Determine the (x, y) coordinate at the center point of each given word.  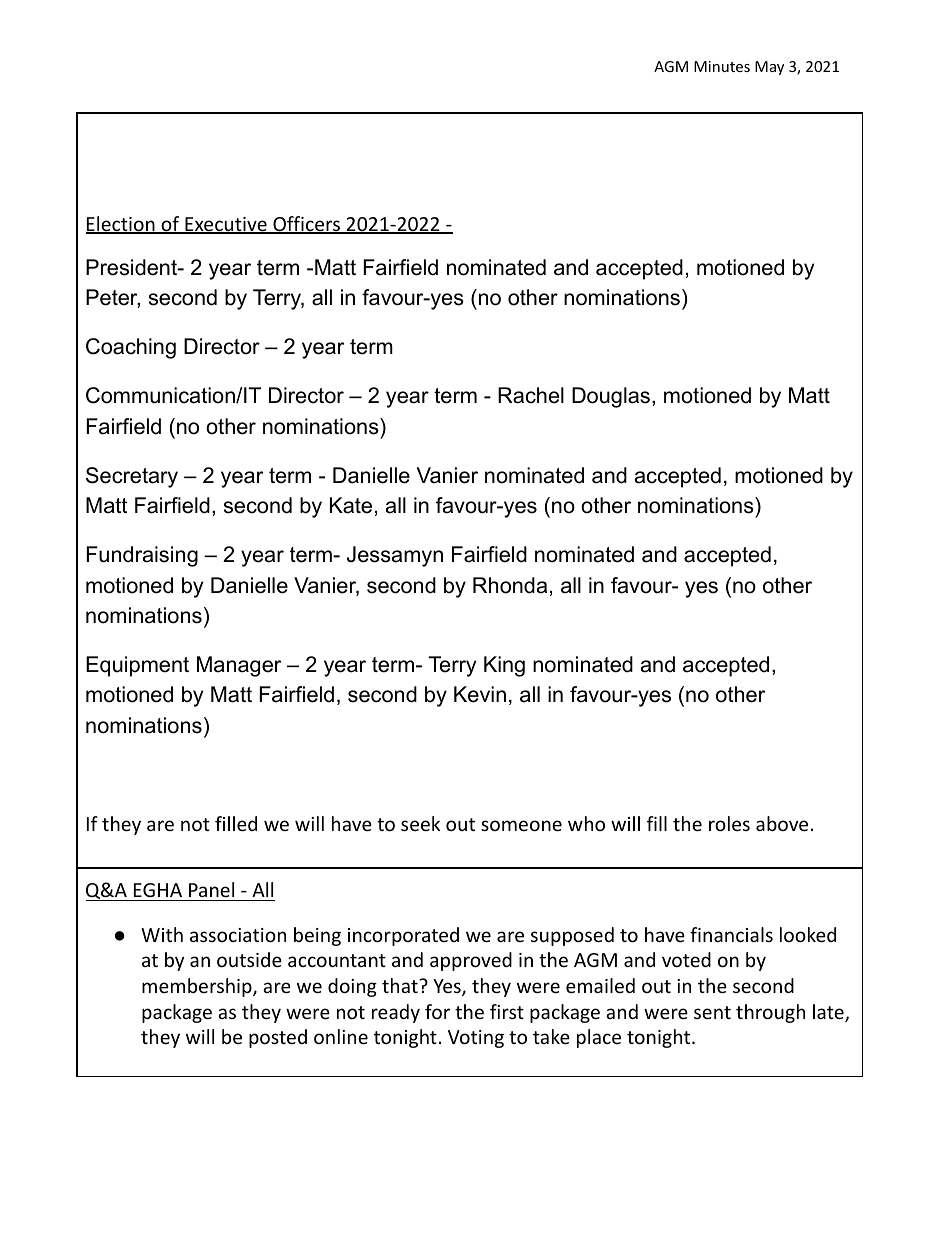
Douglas (612, 397)
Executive (226, 225)
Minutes (722, 66)
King (504, 666)
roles (729, 823)
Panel (211, 889)
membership (198, 987)
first (507, 1011)
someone (521, 825)
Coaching (131, 348)
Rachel (531, 395)
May (769, 68)
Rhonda (510, 585)
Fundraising (142, 556)
